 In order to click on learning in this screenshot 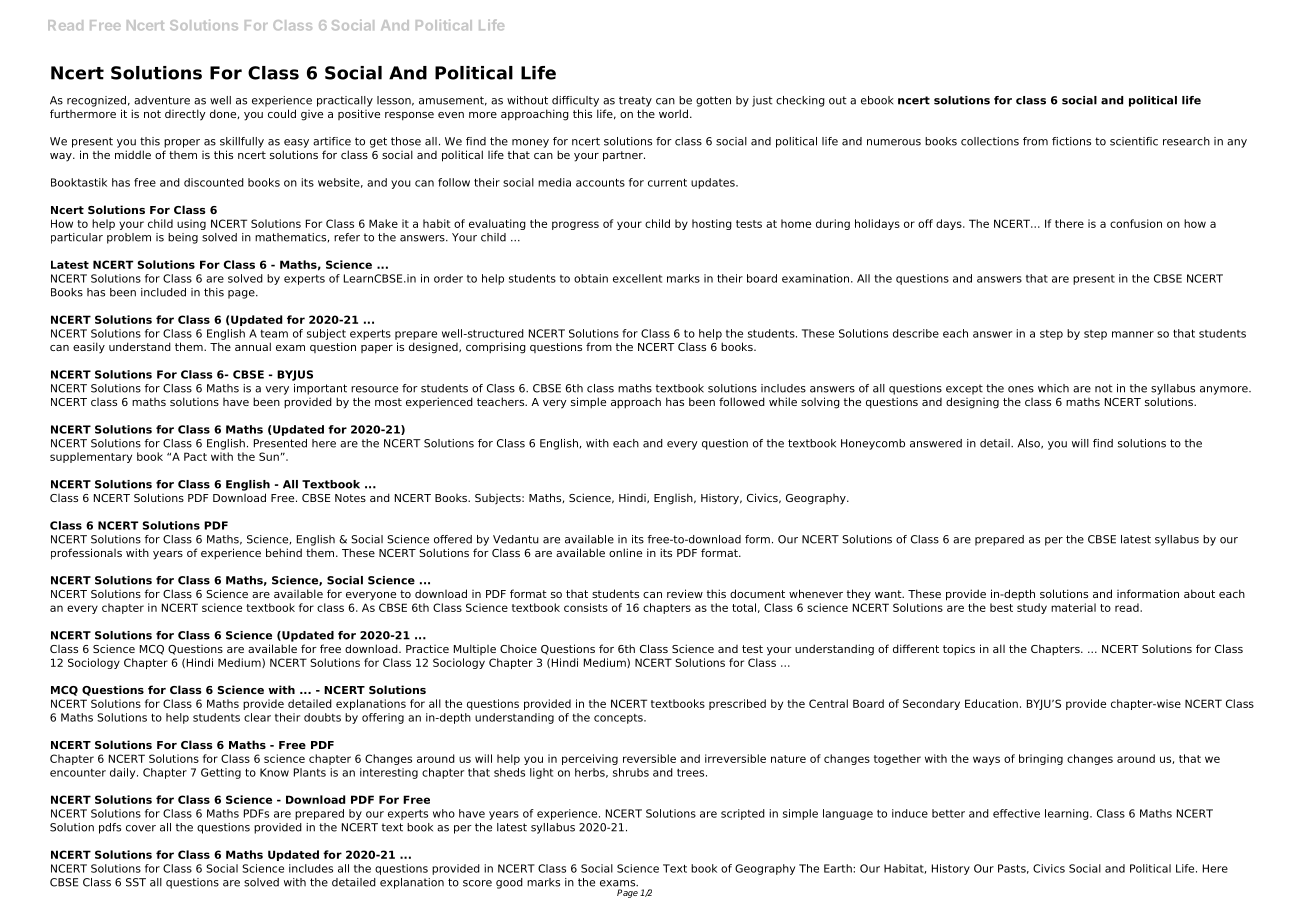, I will do `click(1068, 814)`.
